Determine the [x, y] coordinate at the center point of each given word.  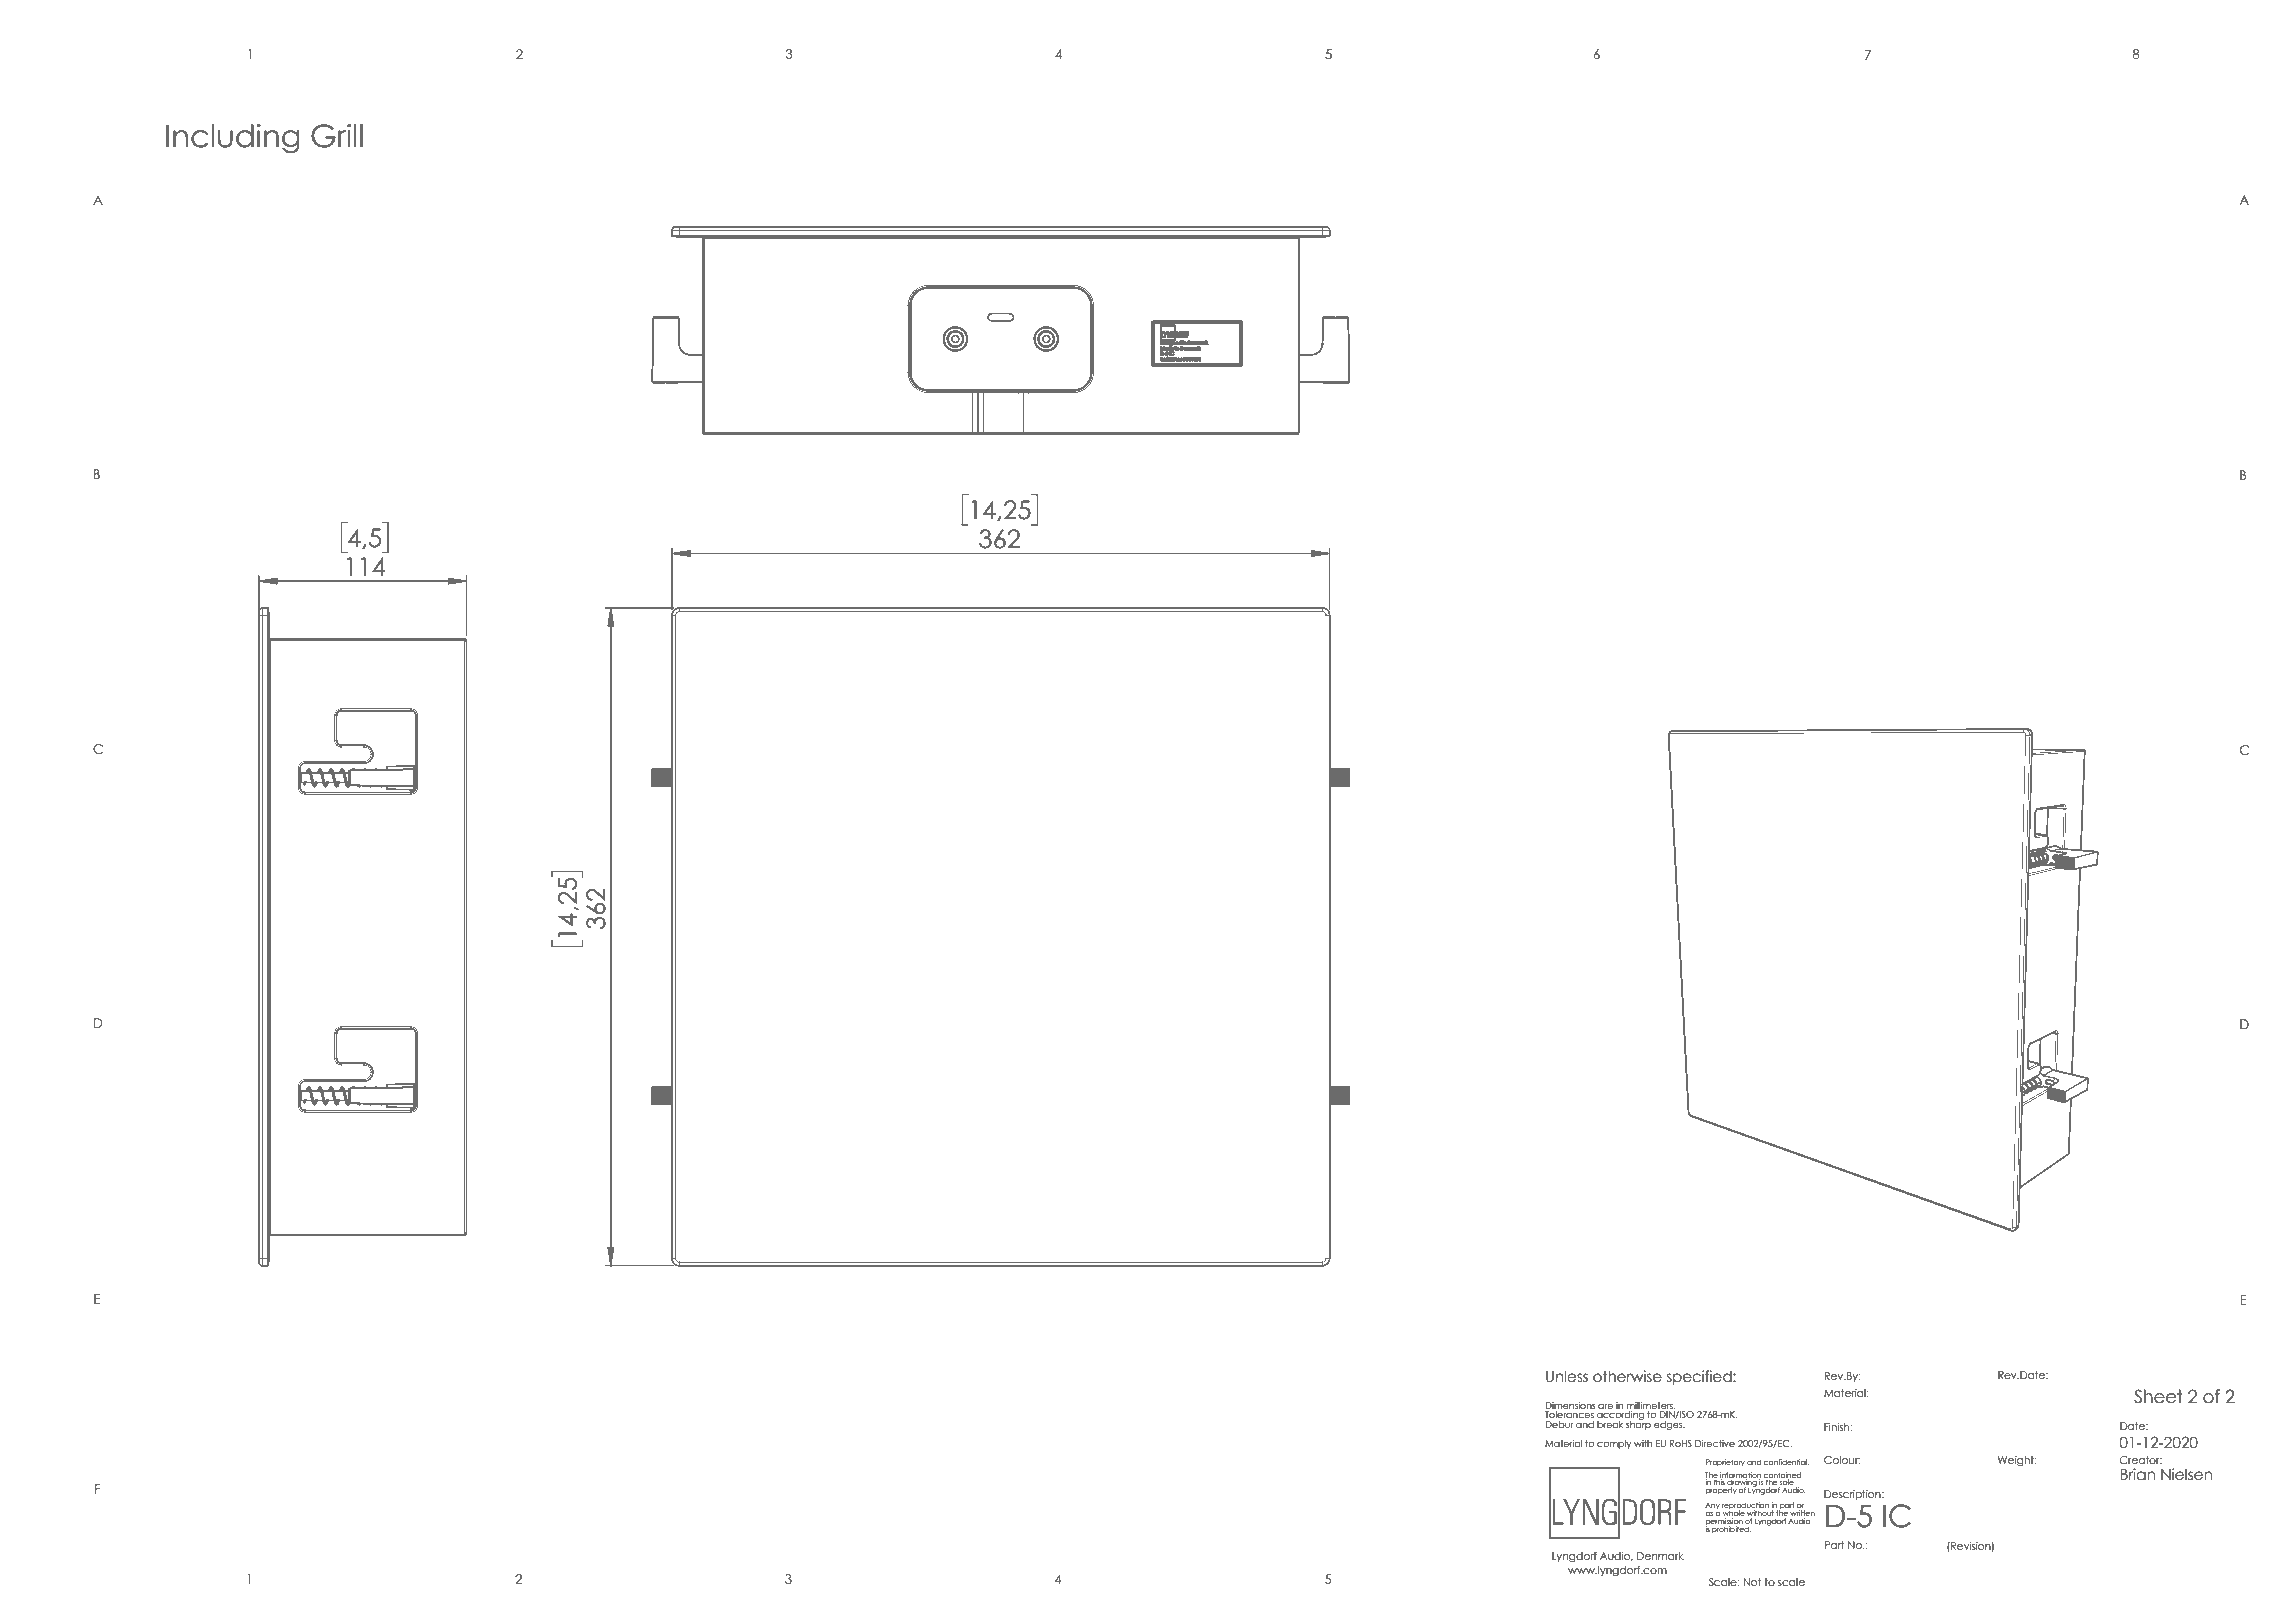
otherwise [1627, 1376]
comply [1614, 1444]
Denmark [1660, 1556]
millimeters [1651, 1405]
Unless [1567, 1376]
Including [233, 139]
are [1605, 1406]
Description [1853, 1495]
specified [1700, 1377]
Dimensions [1570, 1405]
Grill [337, 136]
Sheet [2158, 1396]
